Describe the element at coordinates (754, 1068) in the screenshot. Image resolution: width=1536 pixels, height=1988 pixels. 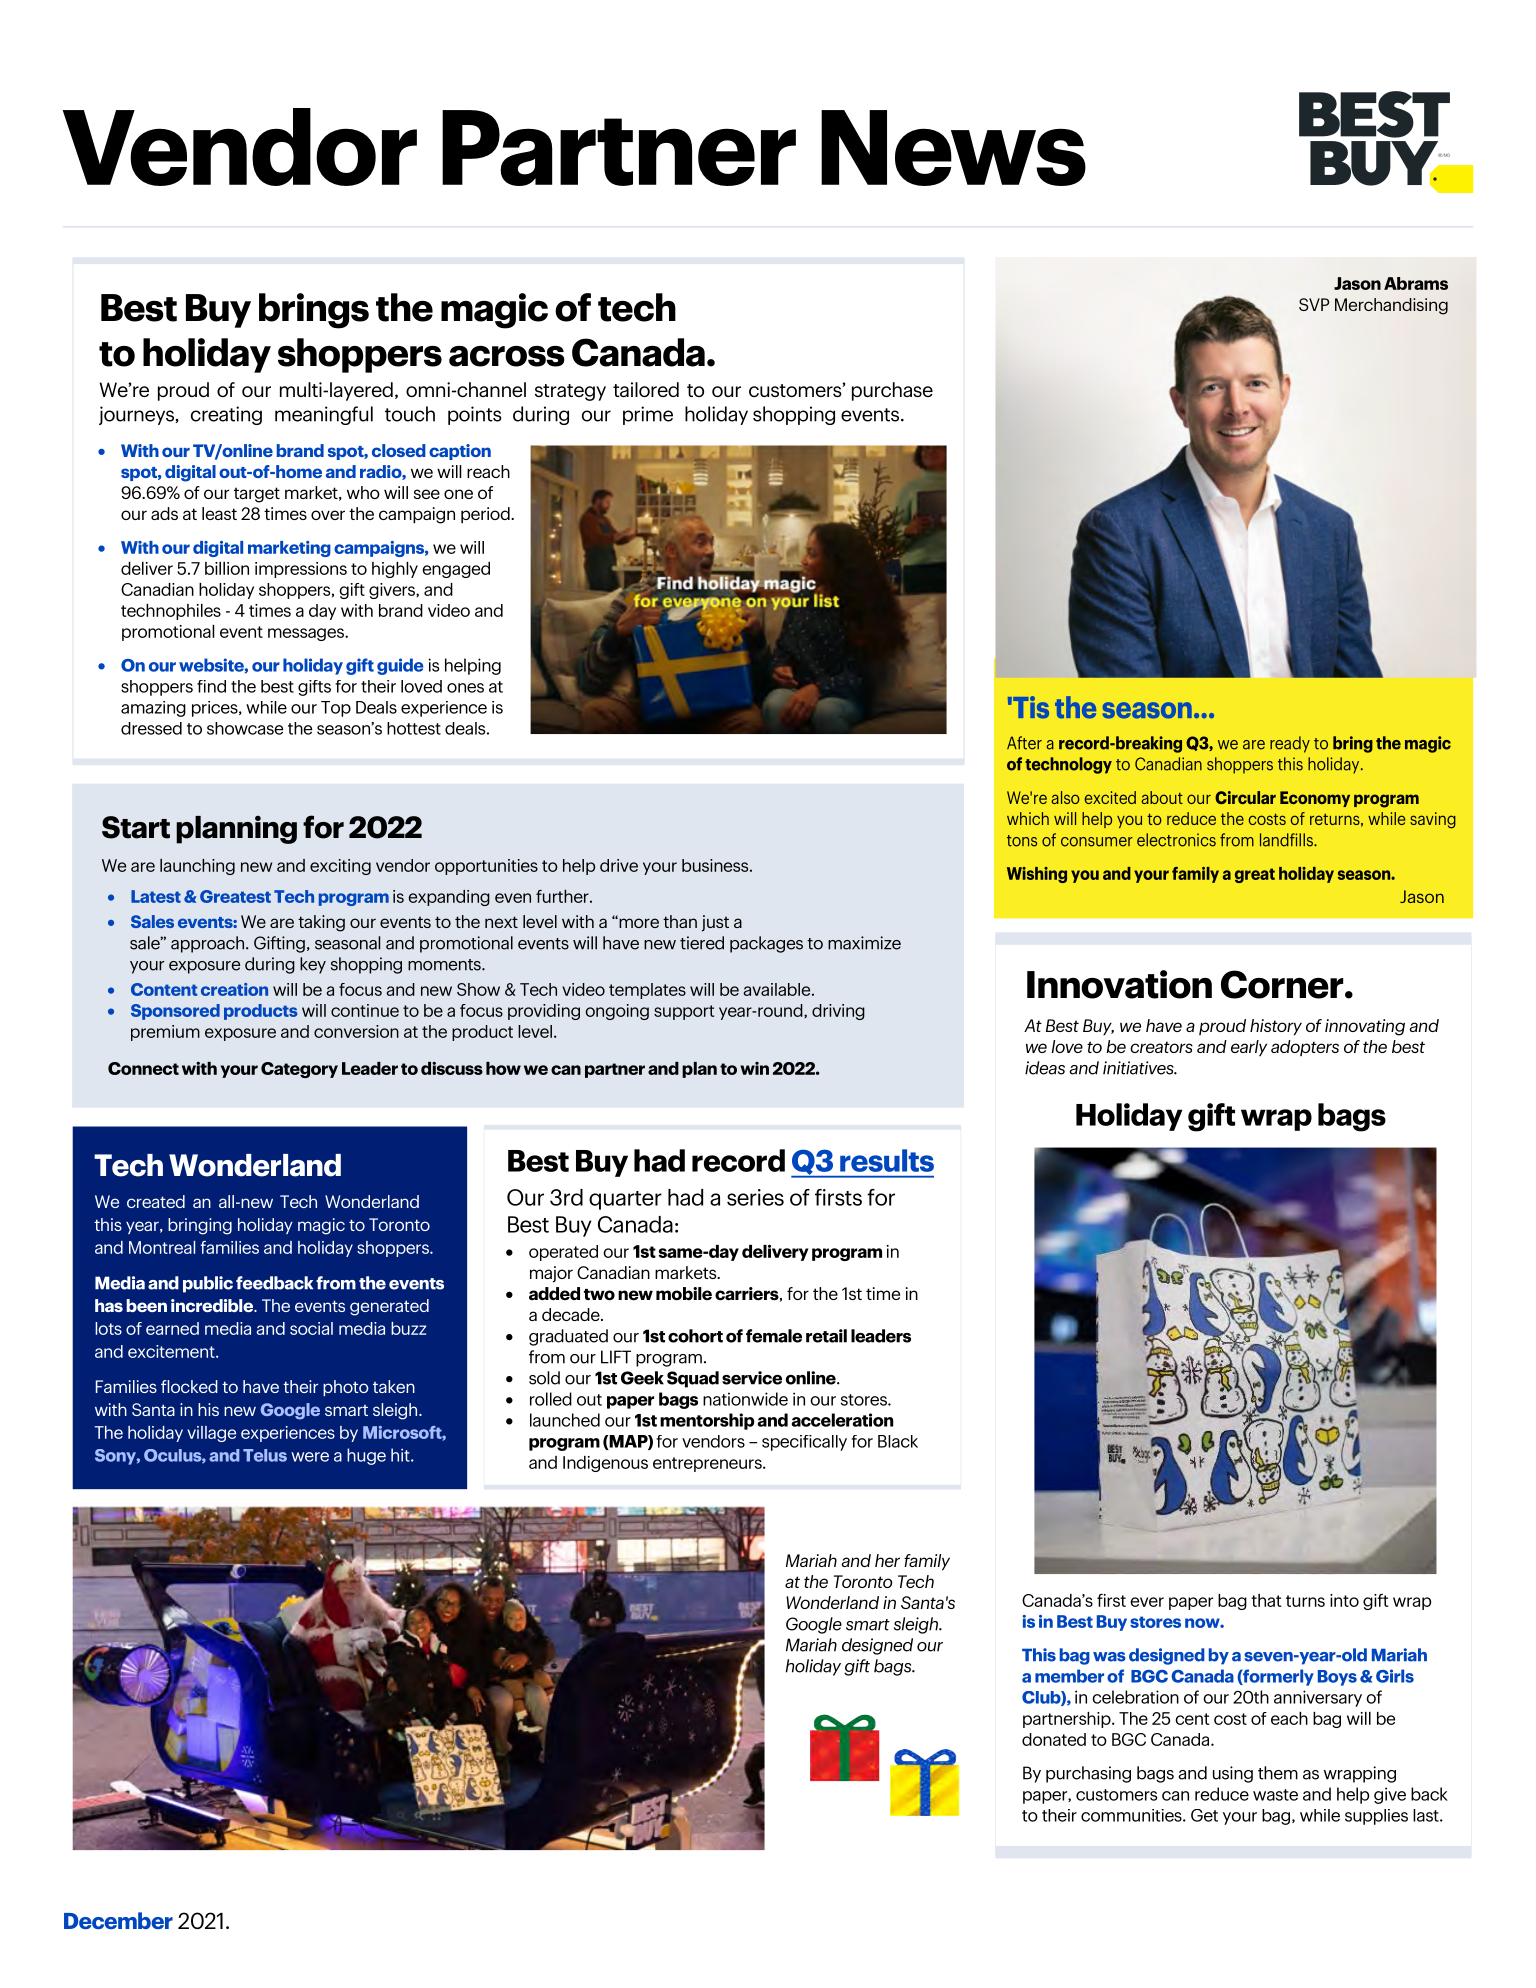
I see `win` at that location.
